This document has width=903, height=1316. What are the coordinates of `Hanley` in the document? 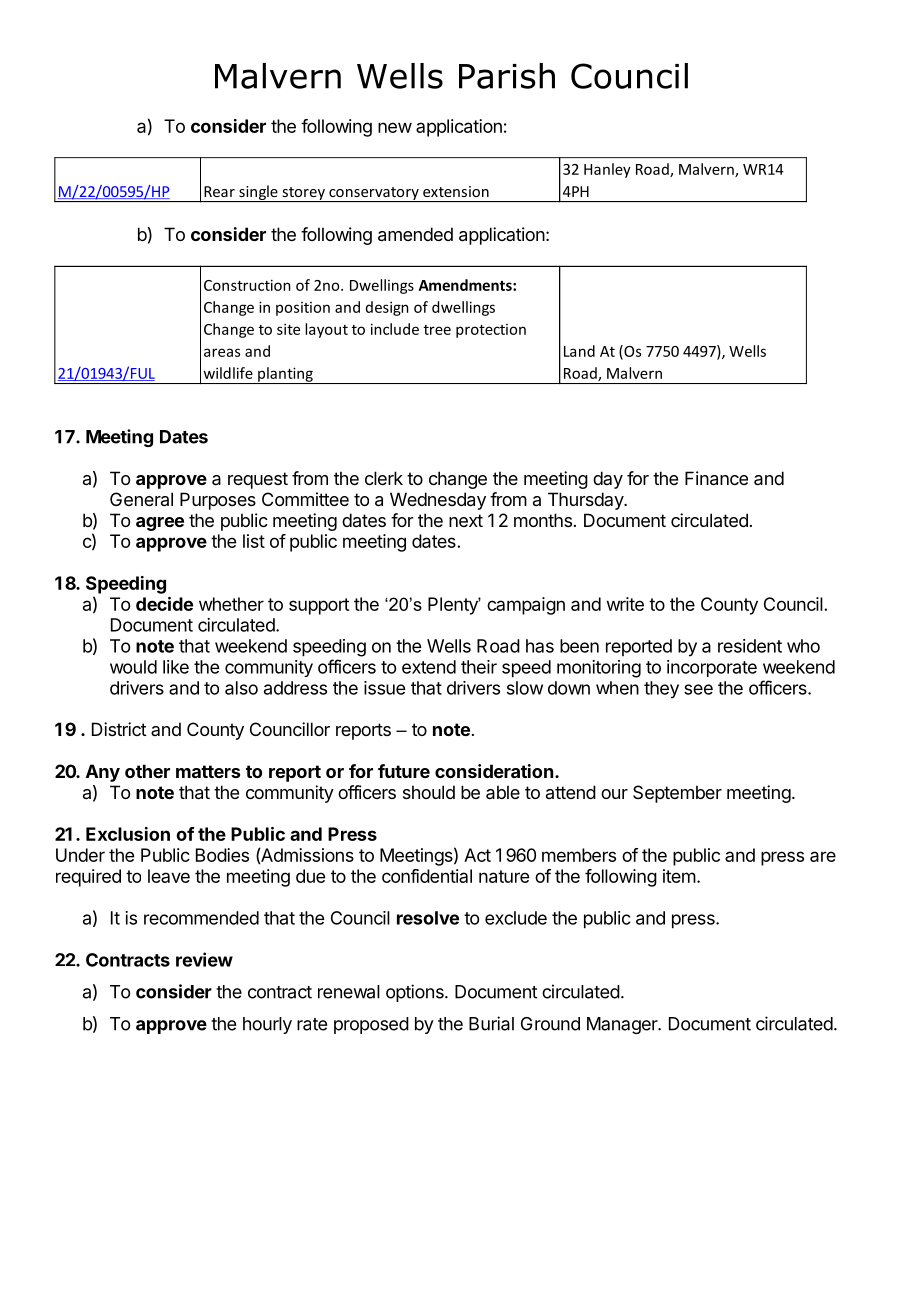 It's located at (607, 170).
